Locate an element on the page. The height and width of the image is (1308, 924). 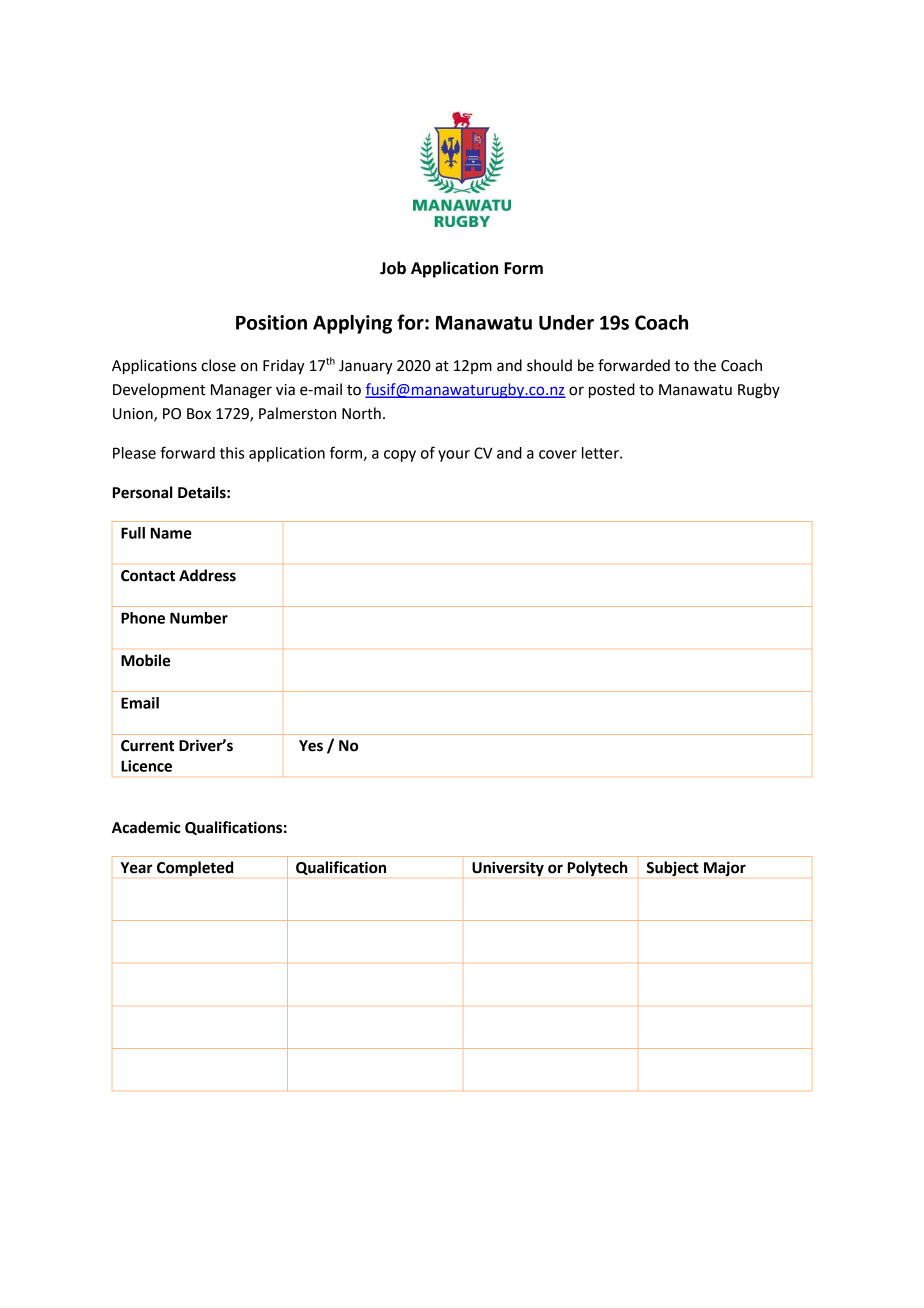
Mobile is located at coordinates (145, 660).
